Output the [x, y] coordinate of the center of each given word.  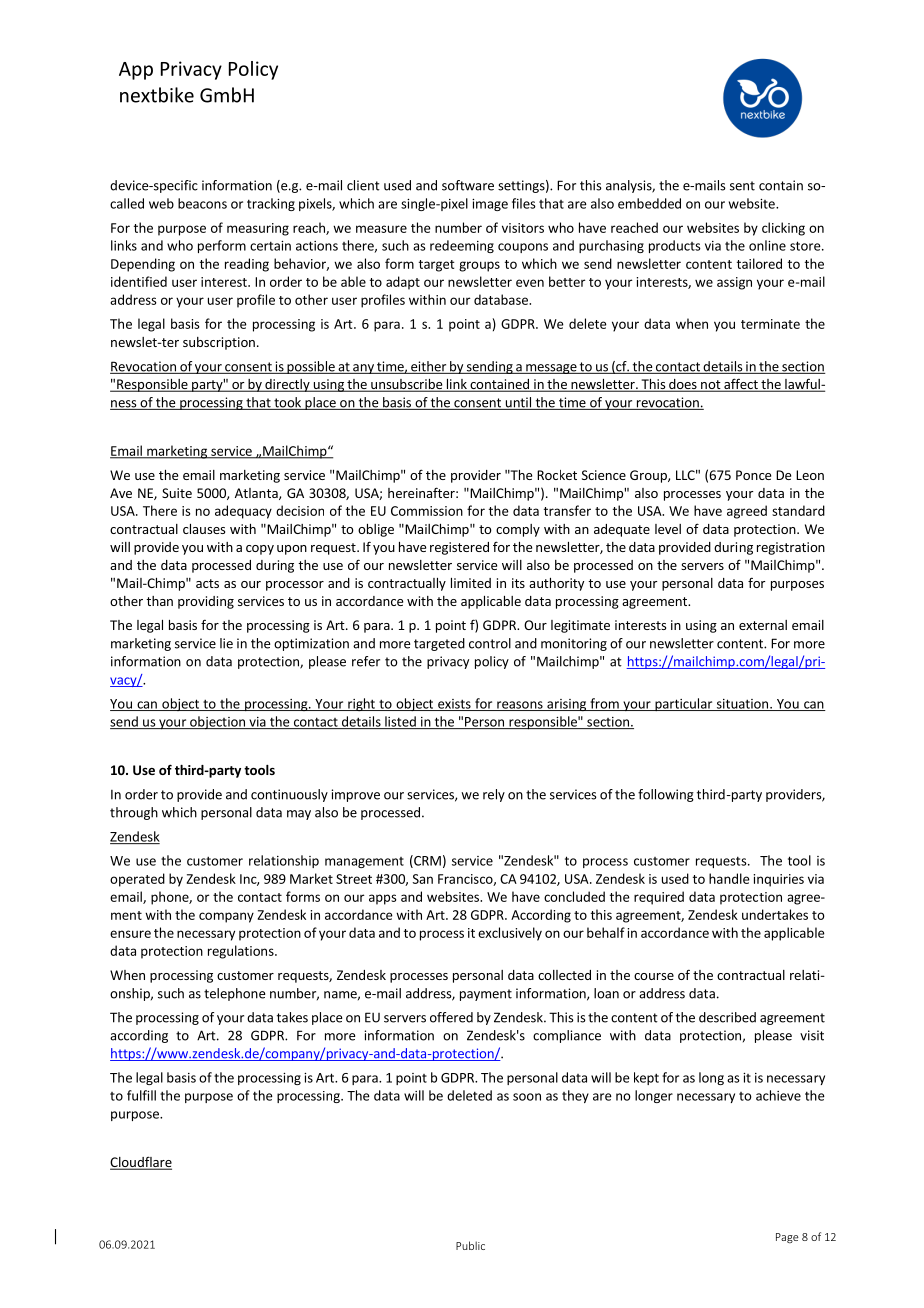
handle [729, 878]
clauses [204, 529]
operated [137, 880]
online [767, 245]
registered [459, 548]
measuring [258, 229]
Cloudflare [141, 1163]
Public [470, 1245]
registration [791, 548]
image [490, 205]
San [422, 879]
